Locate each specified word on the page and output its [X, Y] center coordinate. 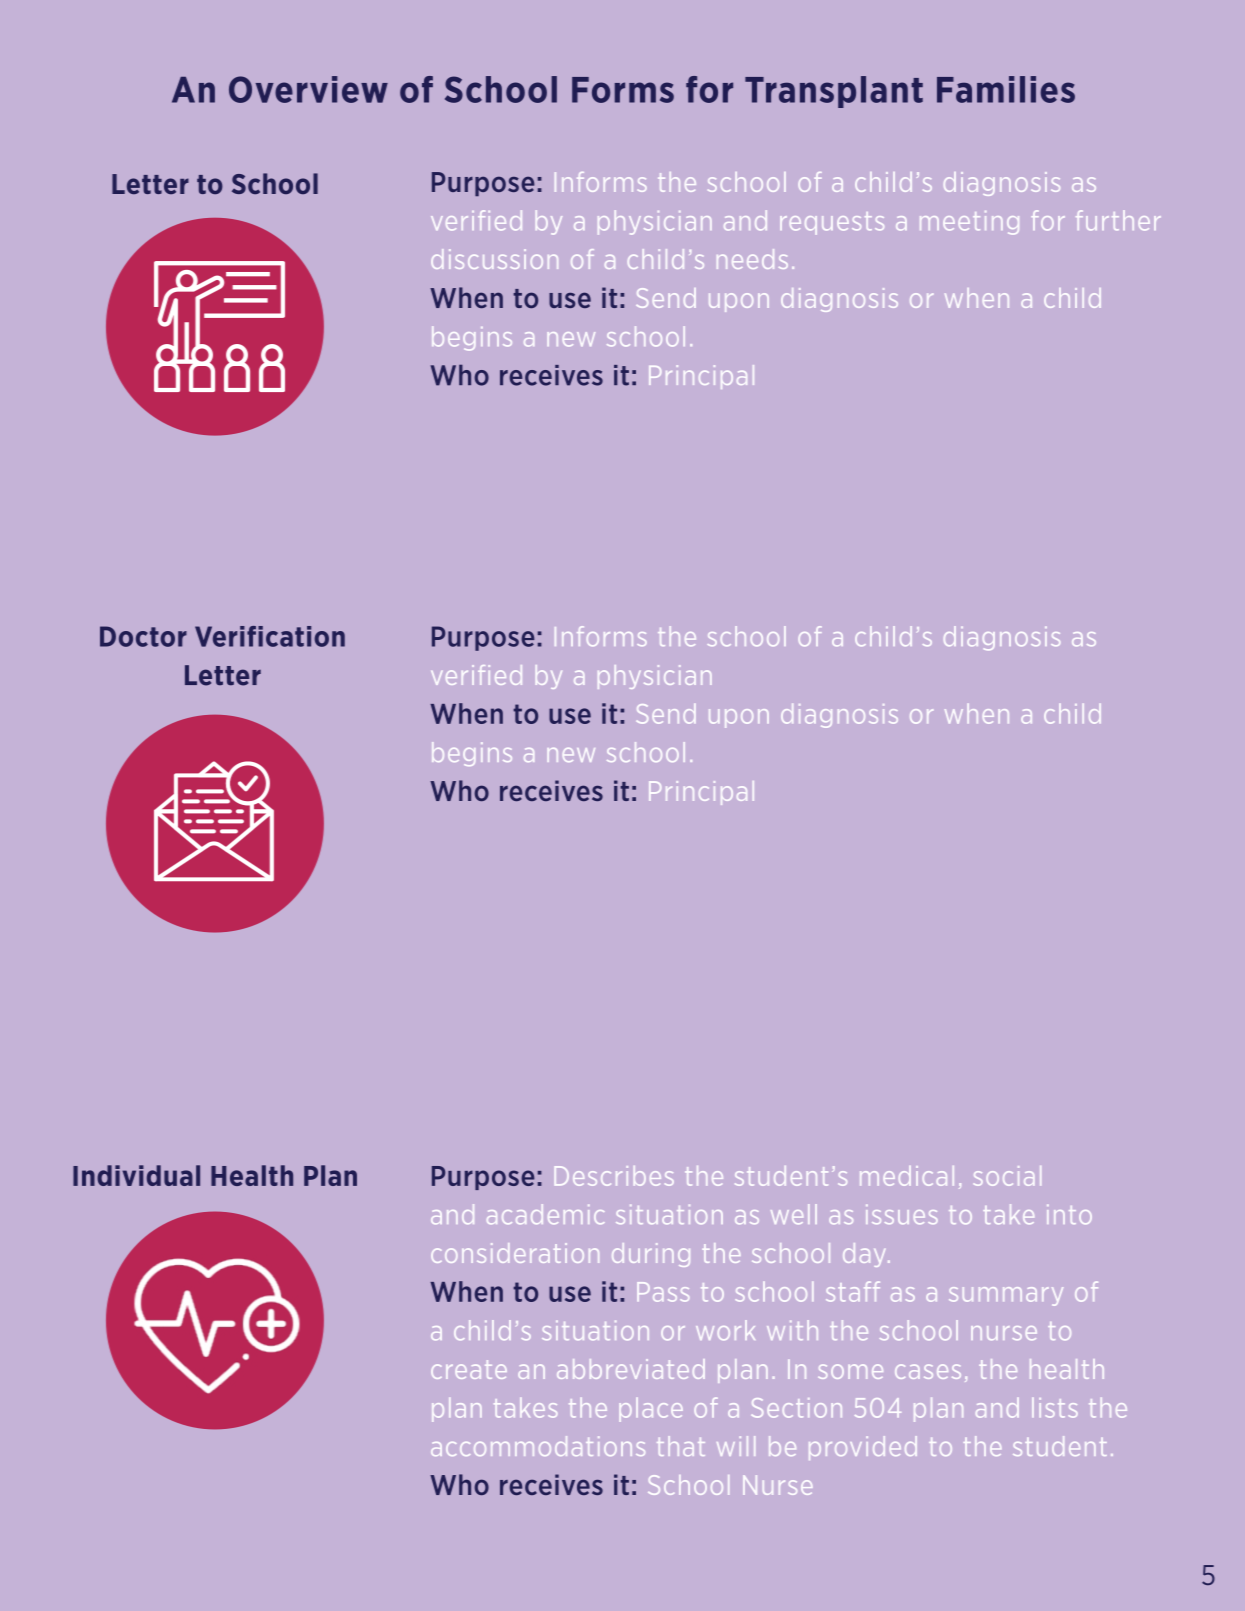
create [469, 1369]
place [651, 1410]
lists [1055, 1408]
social [1007, 1176]
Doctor [143, 636]
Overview [308, 89]
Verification [270, 636]
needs [752, 259]
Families [1006, 89]
